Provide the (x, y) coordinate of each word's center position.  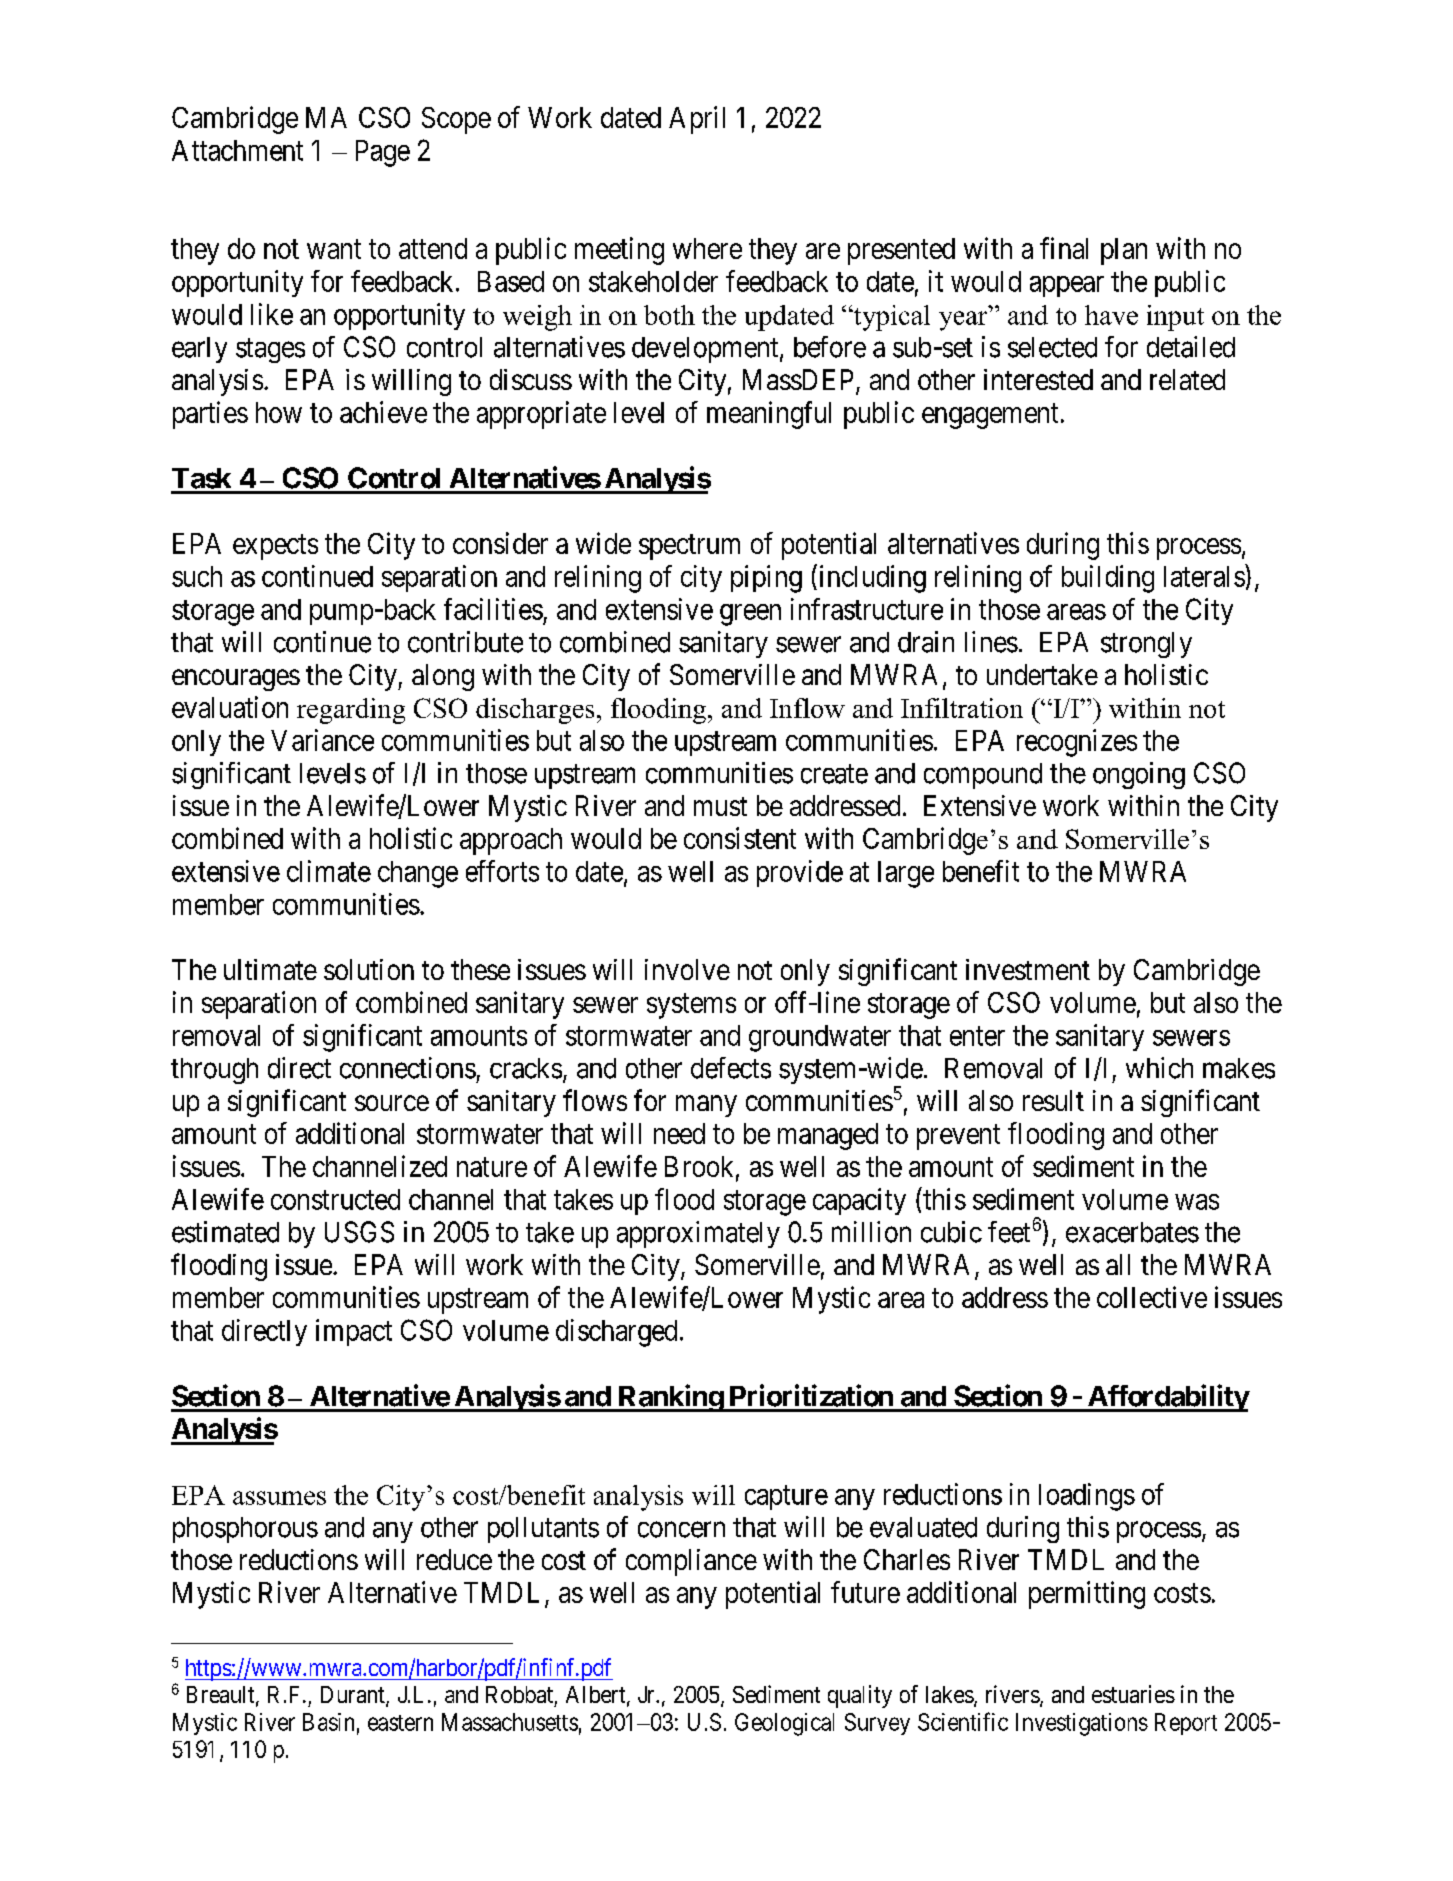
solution (369, 969)
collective (1152, 1297)
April (697, 120)
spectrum (689, 547)
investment (1028, 969)
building (1108, 579)
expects (275, 547)
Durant (354, 1696)
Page (383, 153)
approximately (698, 1234)
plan (1124, 251)
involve (687, 969)
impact (354, 1332)
